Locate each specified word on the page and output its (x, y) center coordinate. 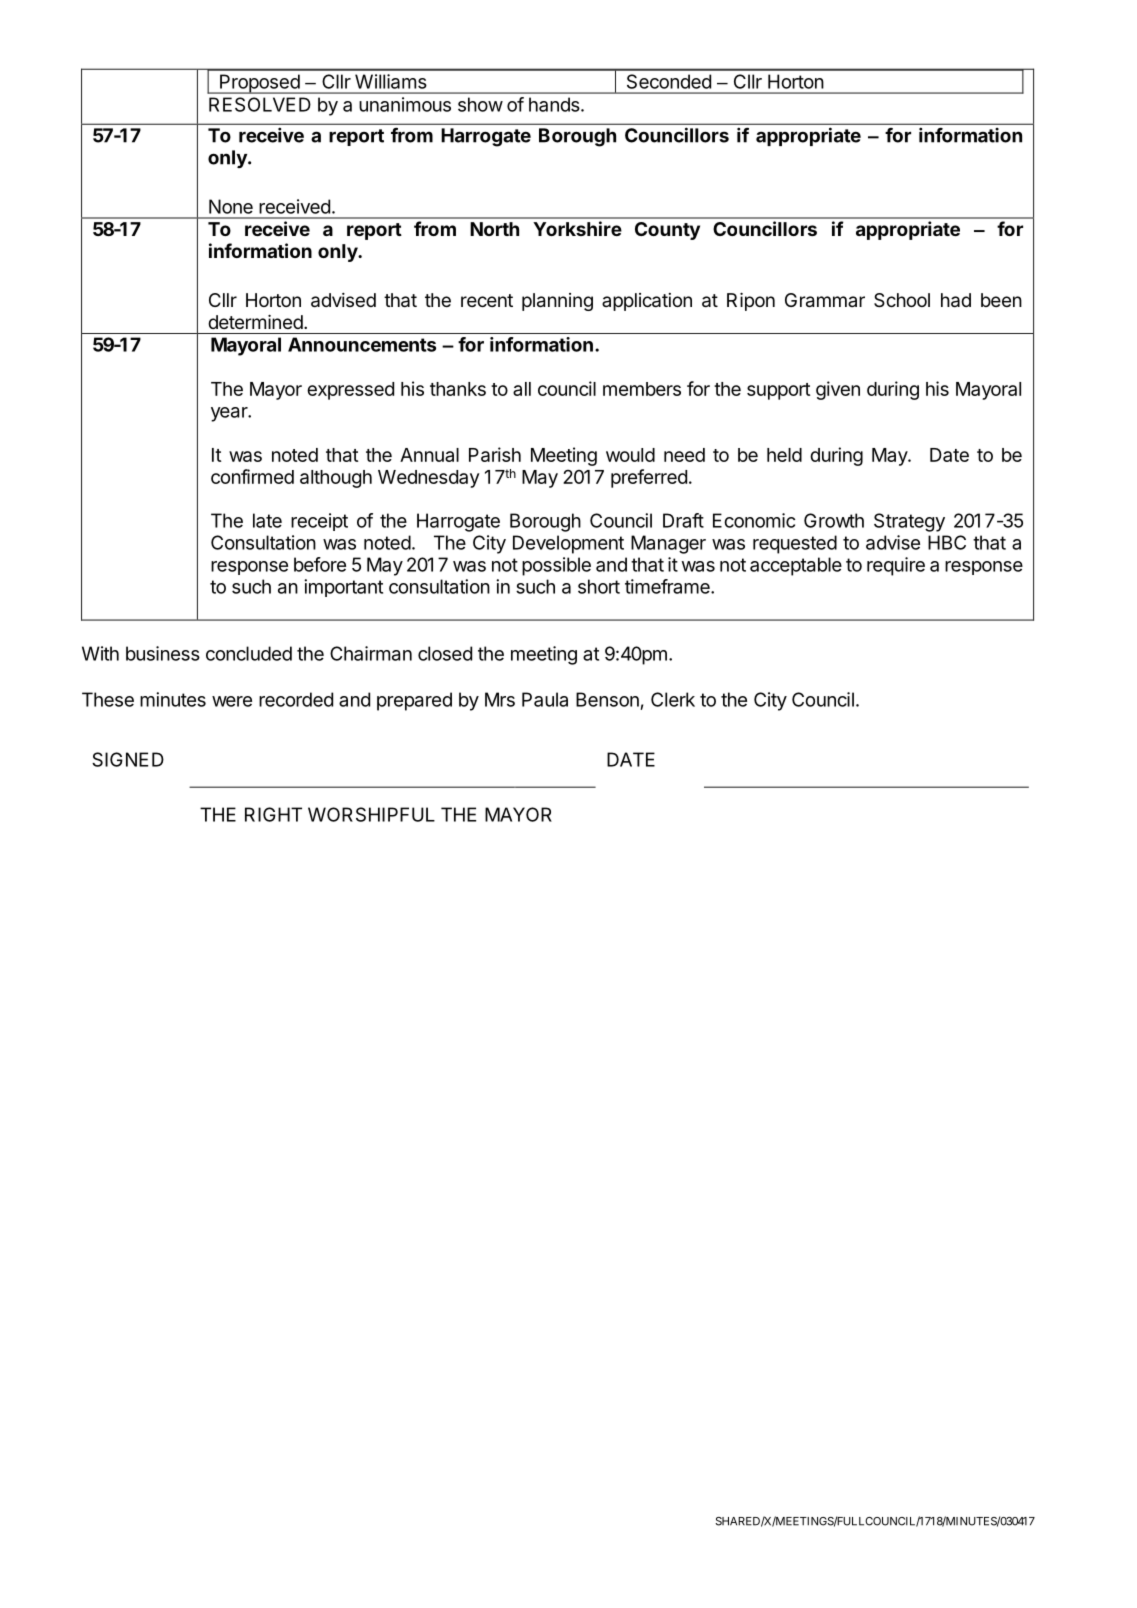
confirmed (252, 476)
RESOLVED (260, 104)
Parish (495, 454)
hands (555, 104)
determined (255, 321)
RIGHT (273, 814)
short (599, 586)
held (784, 455)
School (902, 300)
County (667, 231)
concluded (249, 653)
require (896, 566)
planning (557, 302)
